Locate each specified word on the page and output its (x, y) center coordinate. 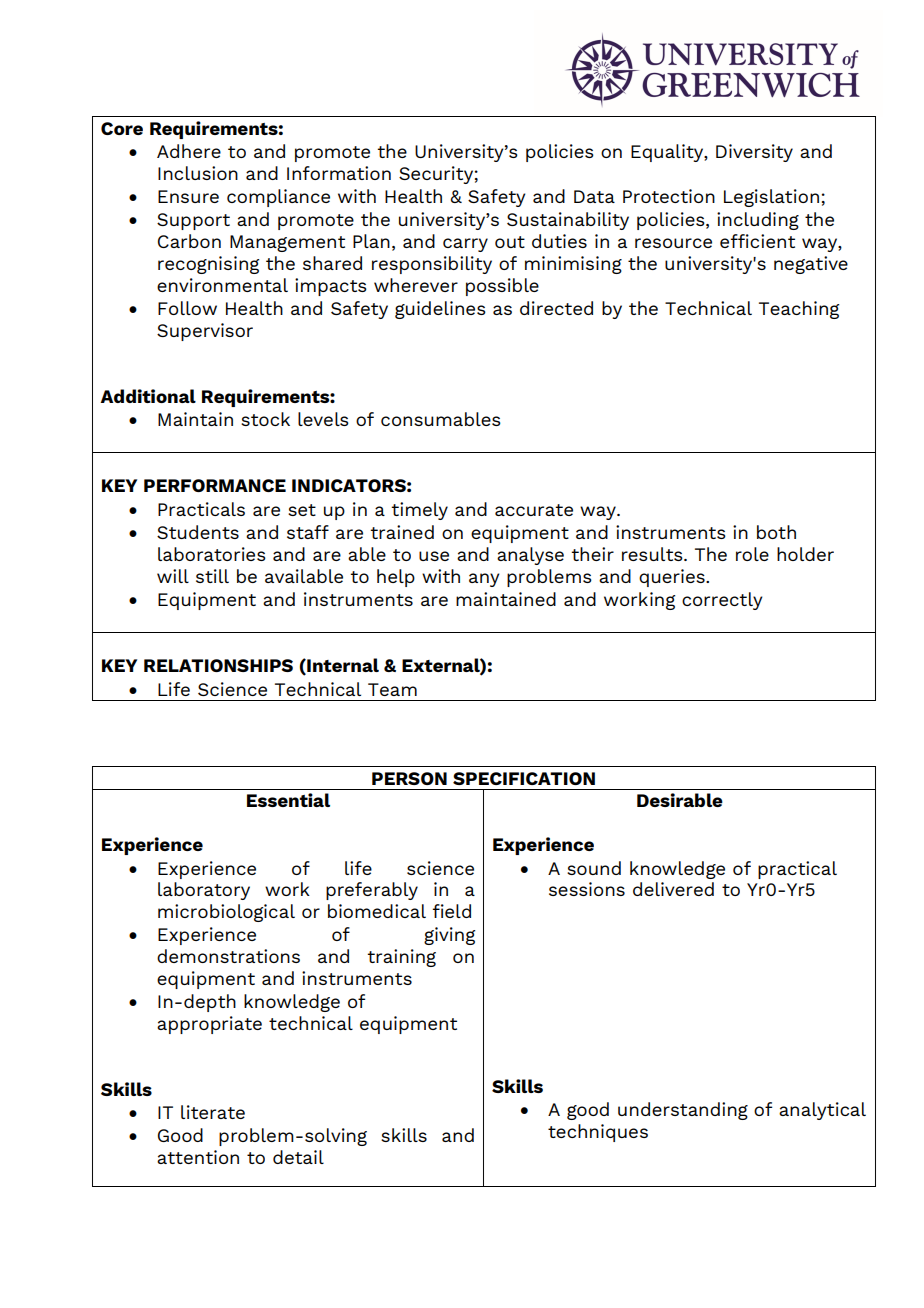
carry (465, 245)
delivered (673, 889)
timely (419, 511)
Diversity (754, 153)
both (776, 532)
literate (213, 1112)
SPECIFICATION (524, 778)
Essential (288, 800)
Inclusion (198, 173)
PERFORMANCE (215, 485)
